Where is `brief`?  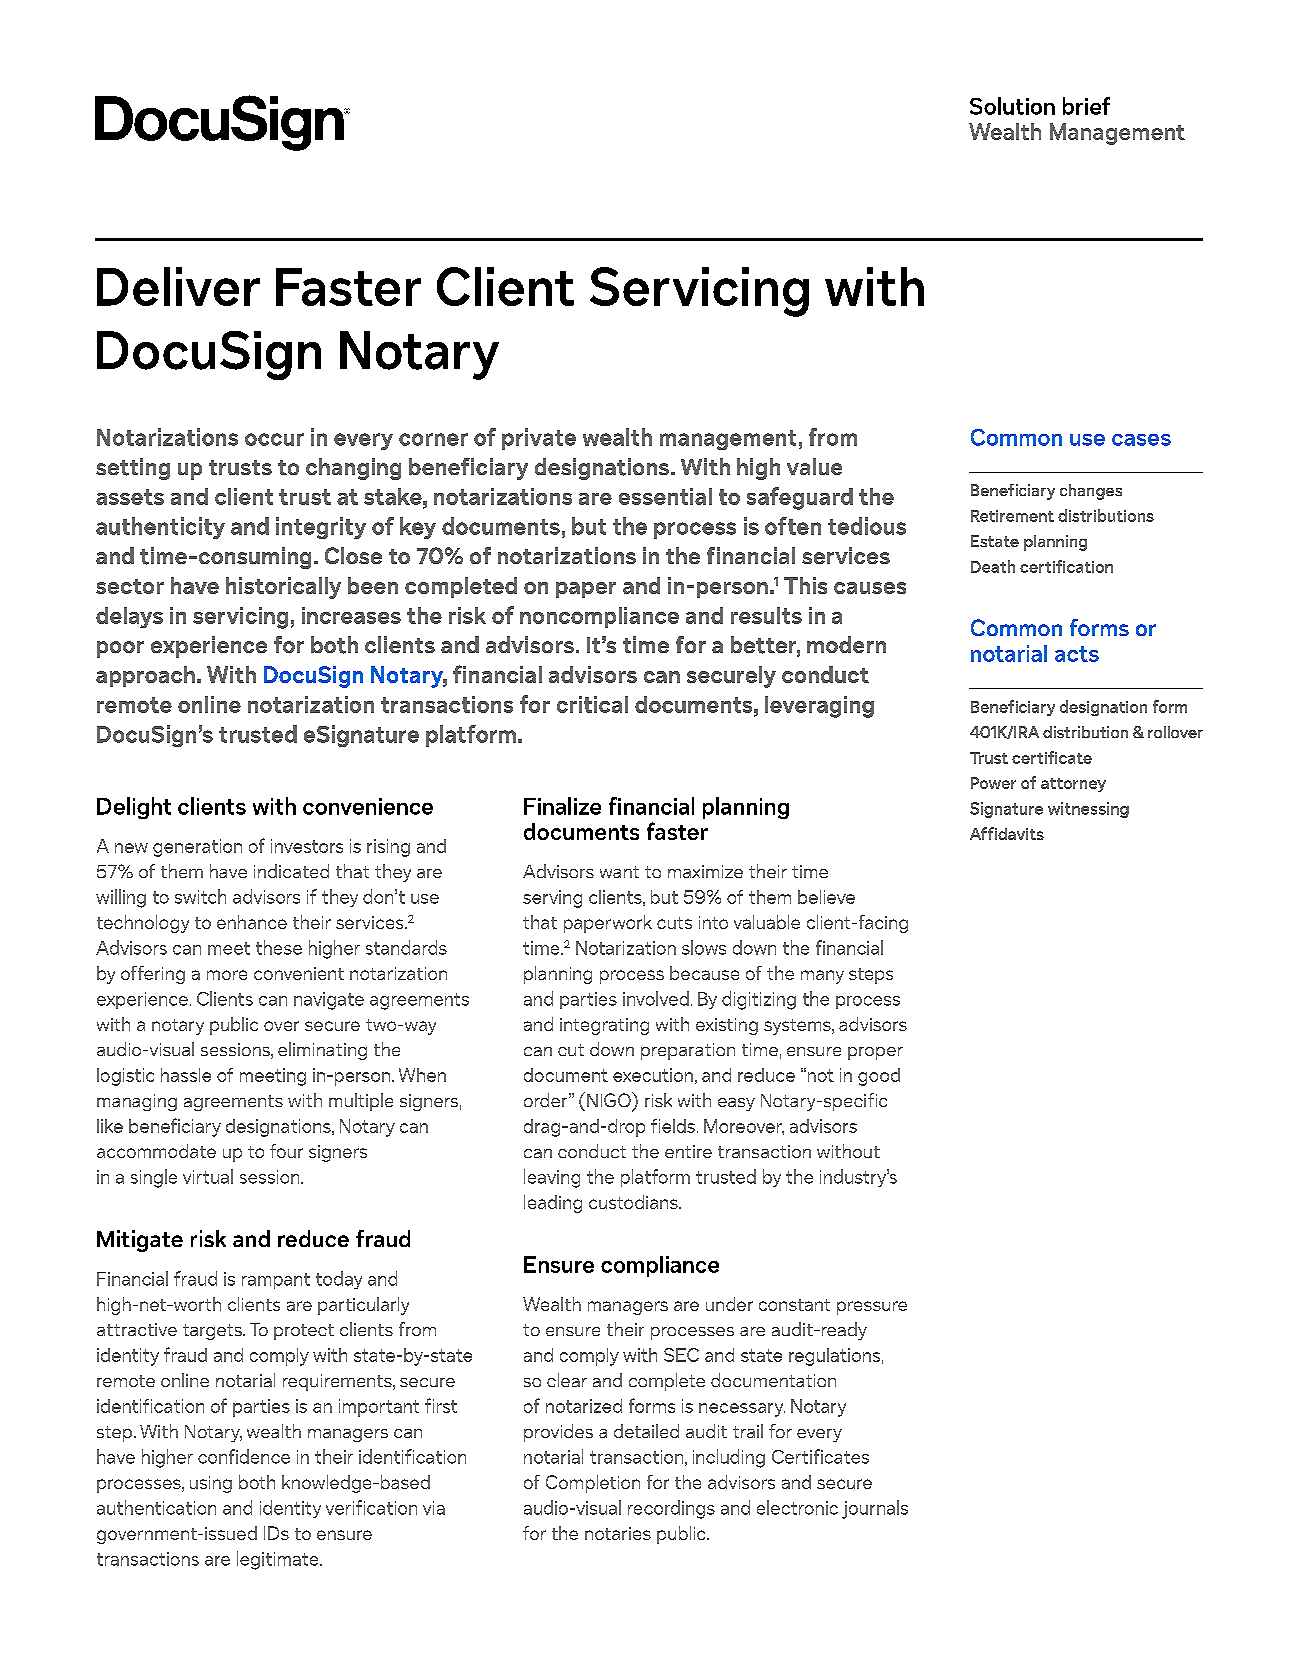 brief is located at coordinates (1086, 106).
